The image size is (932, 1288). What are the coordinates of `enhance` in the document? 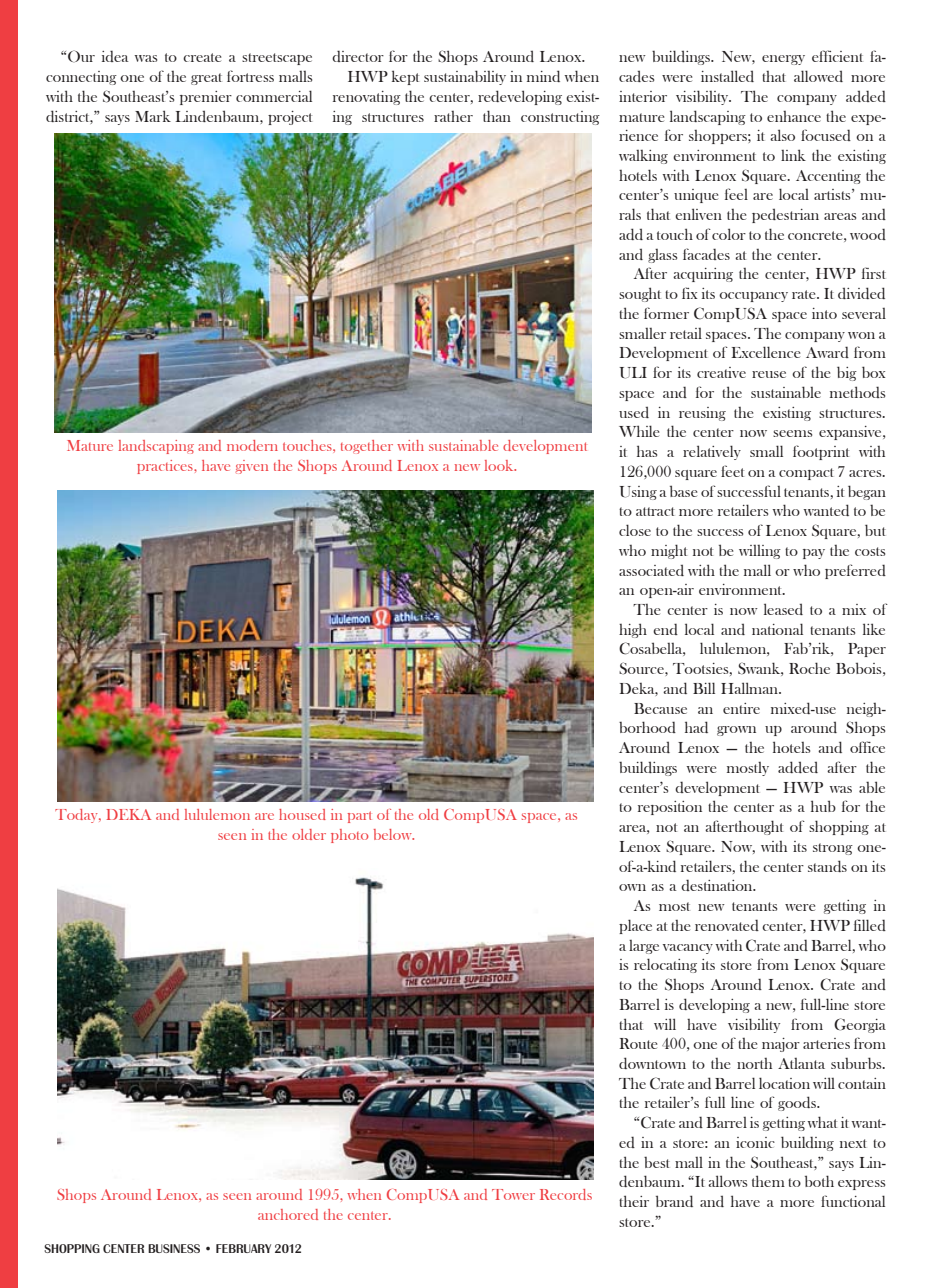 It's located at (794, 116).
